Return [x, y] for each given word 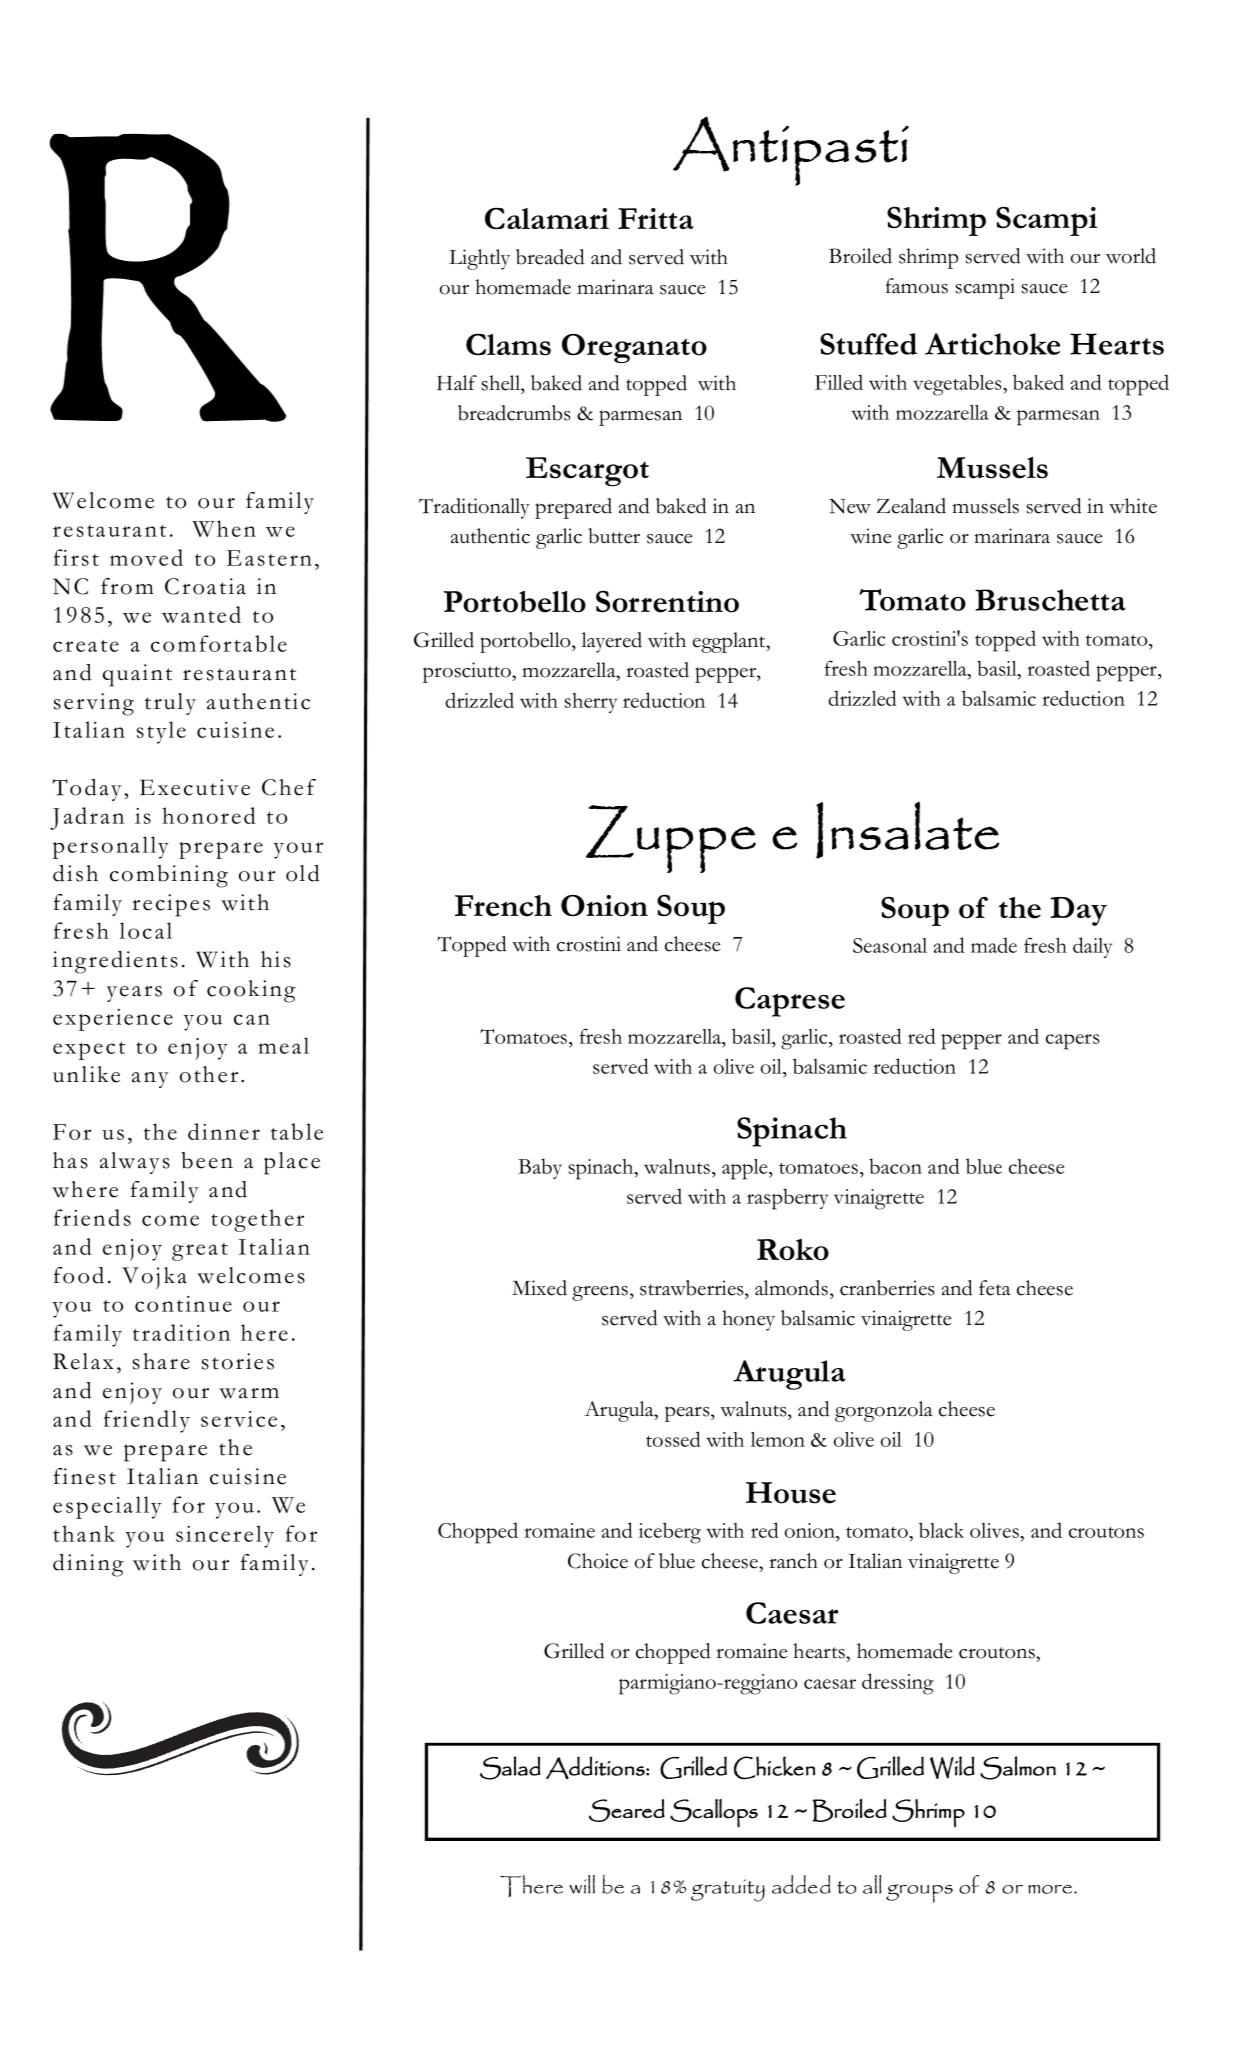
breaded [550, 257]
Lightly [479, 259]
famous [917, 286]
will [582, 1884]
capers [1073, 1042]
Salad [510, 1768]
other [209, 1074]
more [1051, 1889]
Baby [540, 1168]
